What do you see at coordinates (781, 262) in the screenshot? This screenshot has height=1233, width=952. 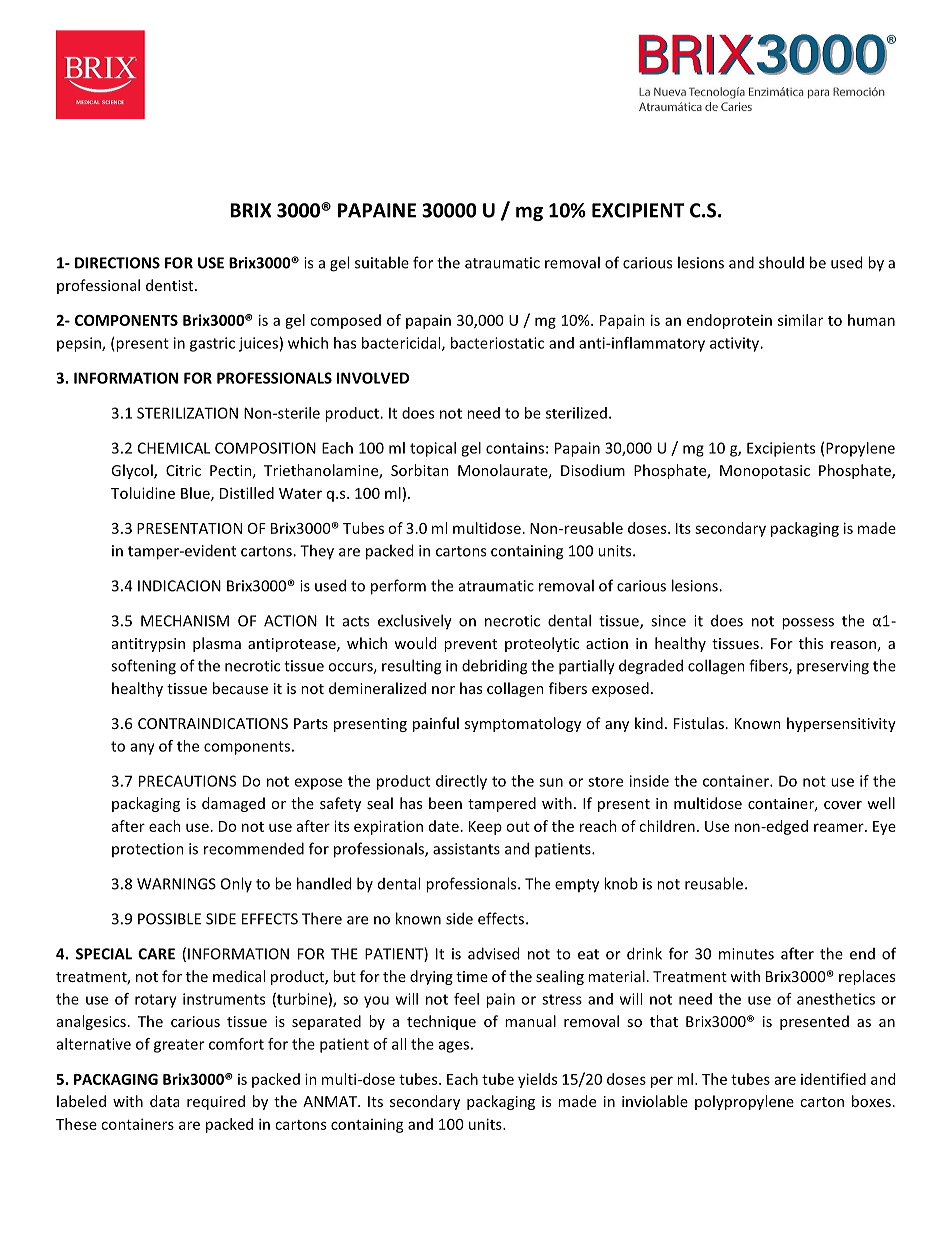 I see `should` at bounding box center [781, 262].
